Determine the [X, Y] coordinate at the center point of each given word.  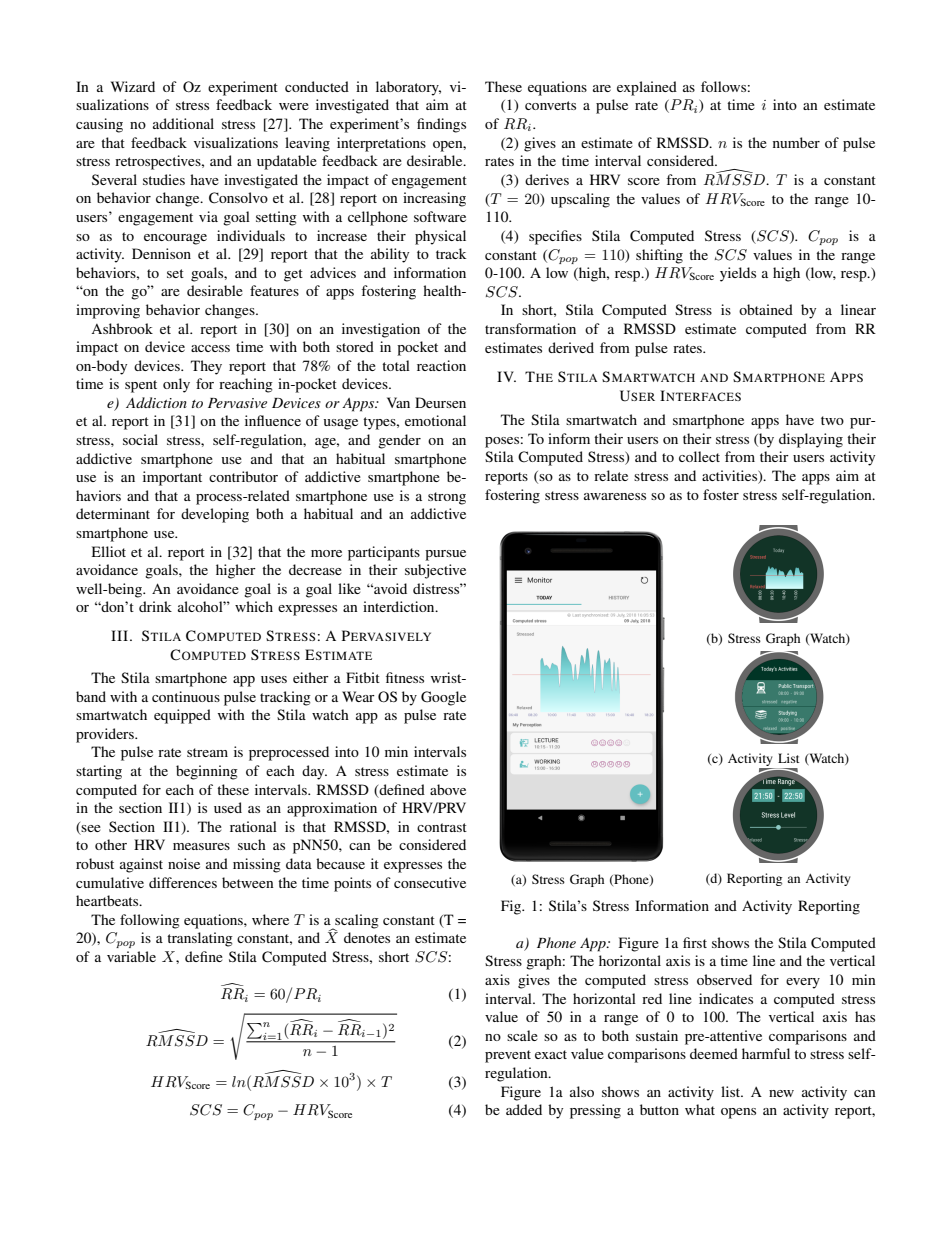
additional [183, 123]
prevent [508, 1056]
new [781, 1093]
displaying [811, 440]
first [695, 942]
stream [207, 752]
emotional [435, 420]
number [796, 142]
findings [441, 125]
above [448, 789]
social [140, 439]
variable [131, 956]
